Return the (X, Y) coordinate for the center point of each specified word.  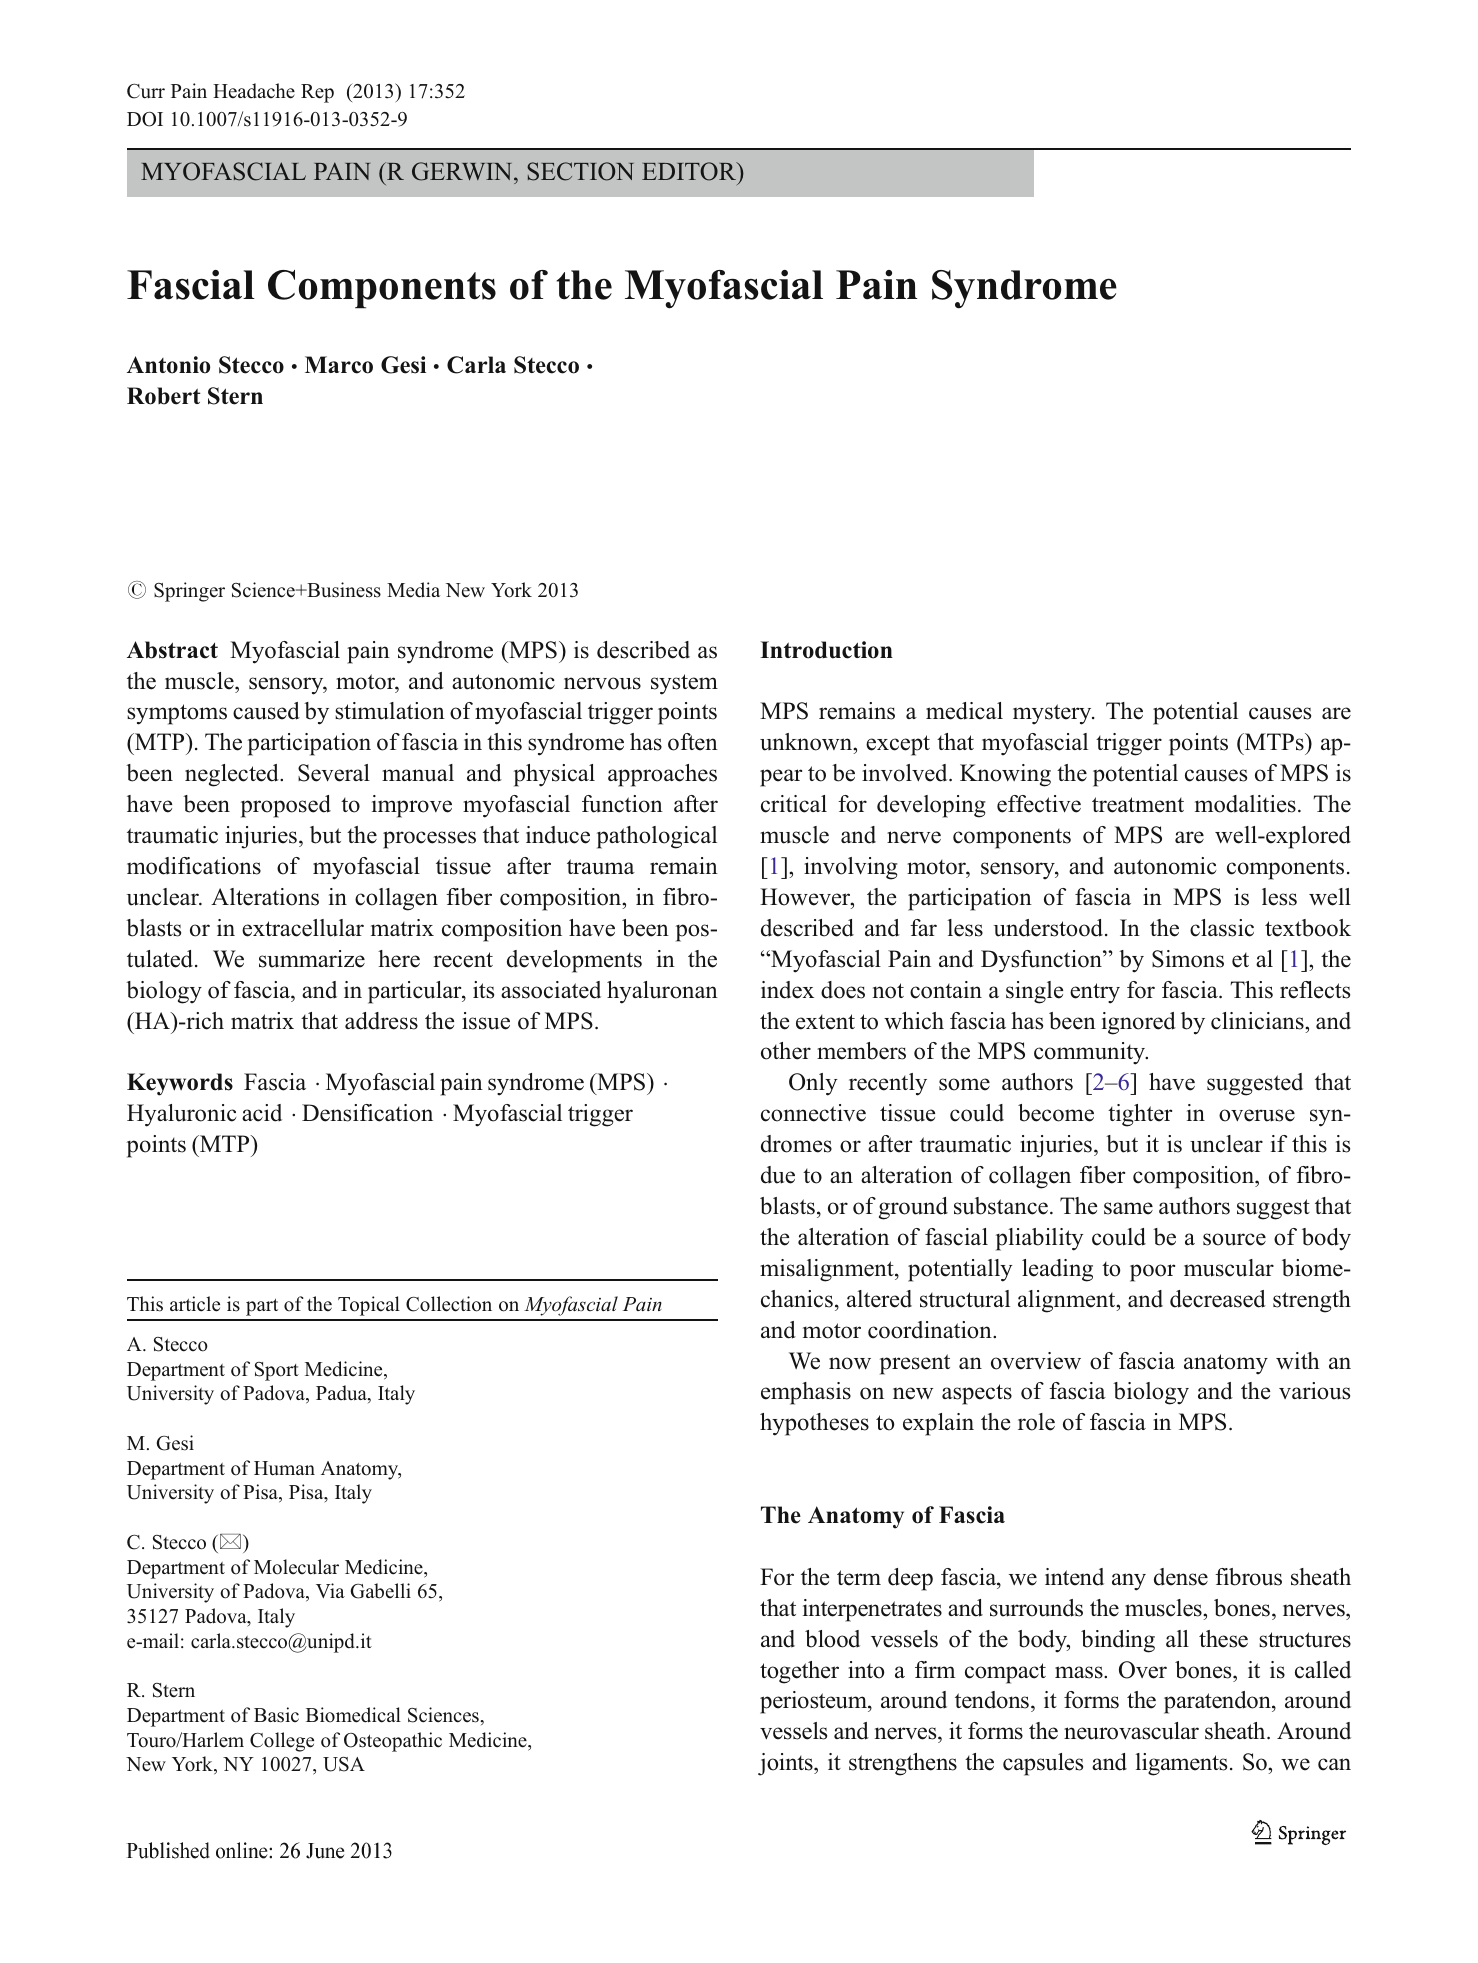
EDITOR (690, 171)
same (1128, 1208)
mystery (1053, 714)
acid (262, 1113)
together (799, 1672)
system (684, 684)
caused (266, 711)
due (778, 1175)
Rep (317, 93)
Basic (276, 1715)
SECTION (580, 171)
